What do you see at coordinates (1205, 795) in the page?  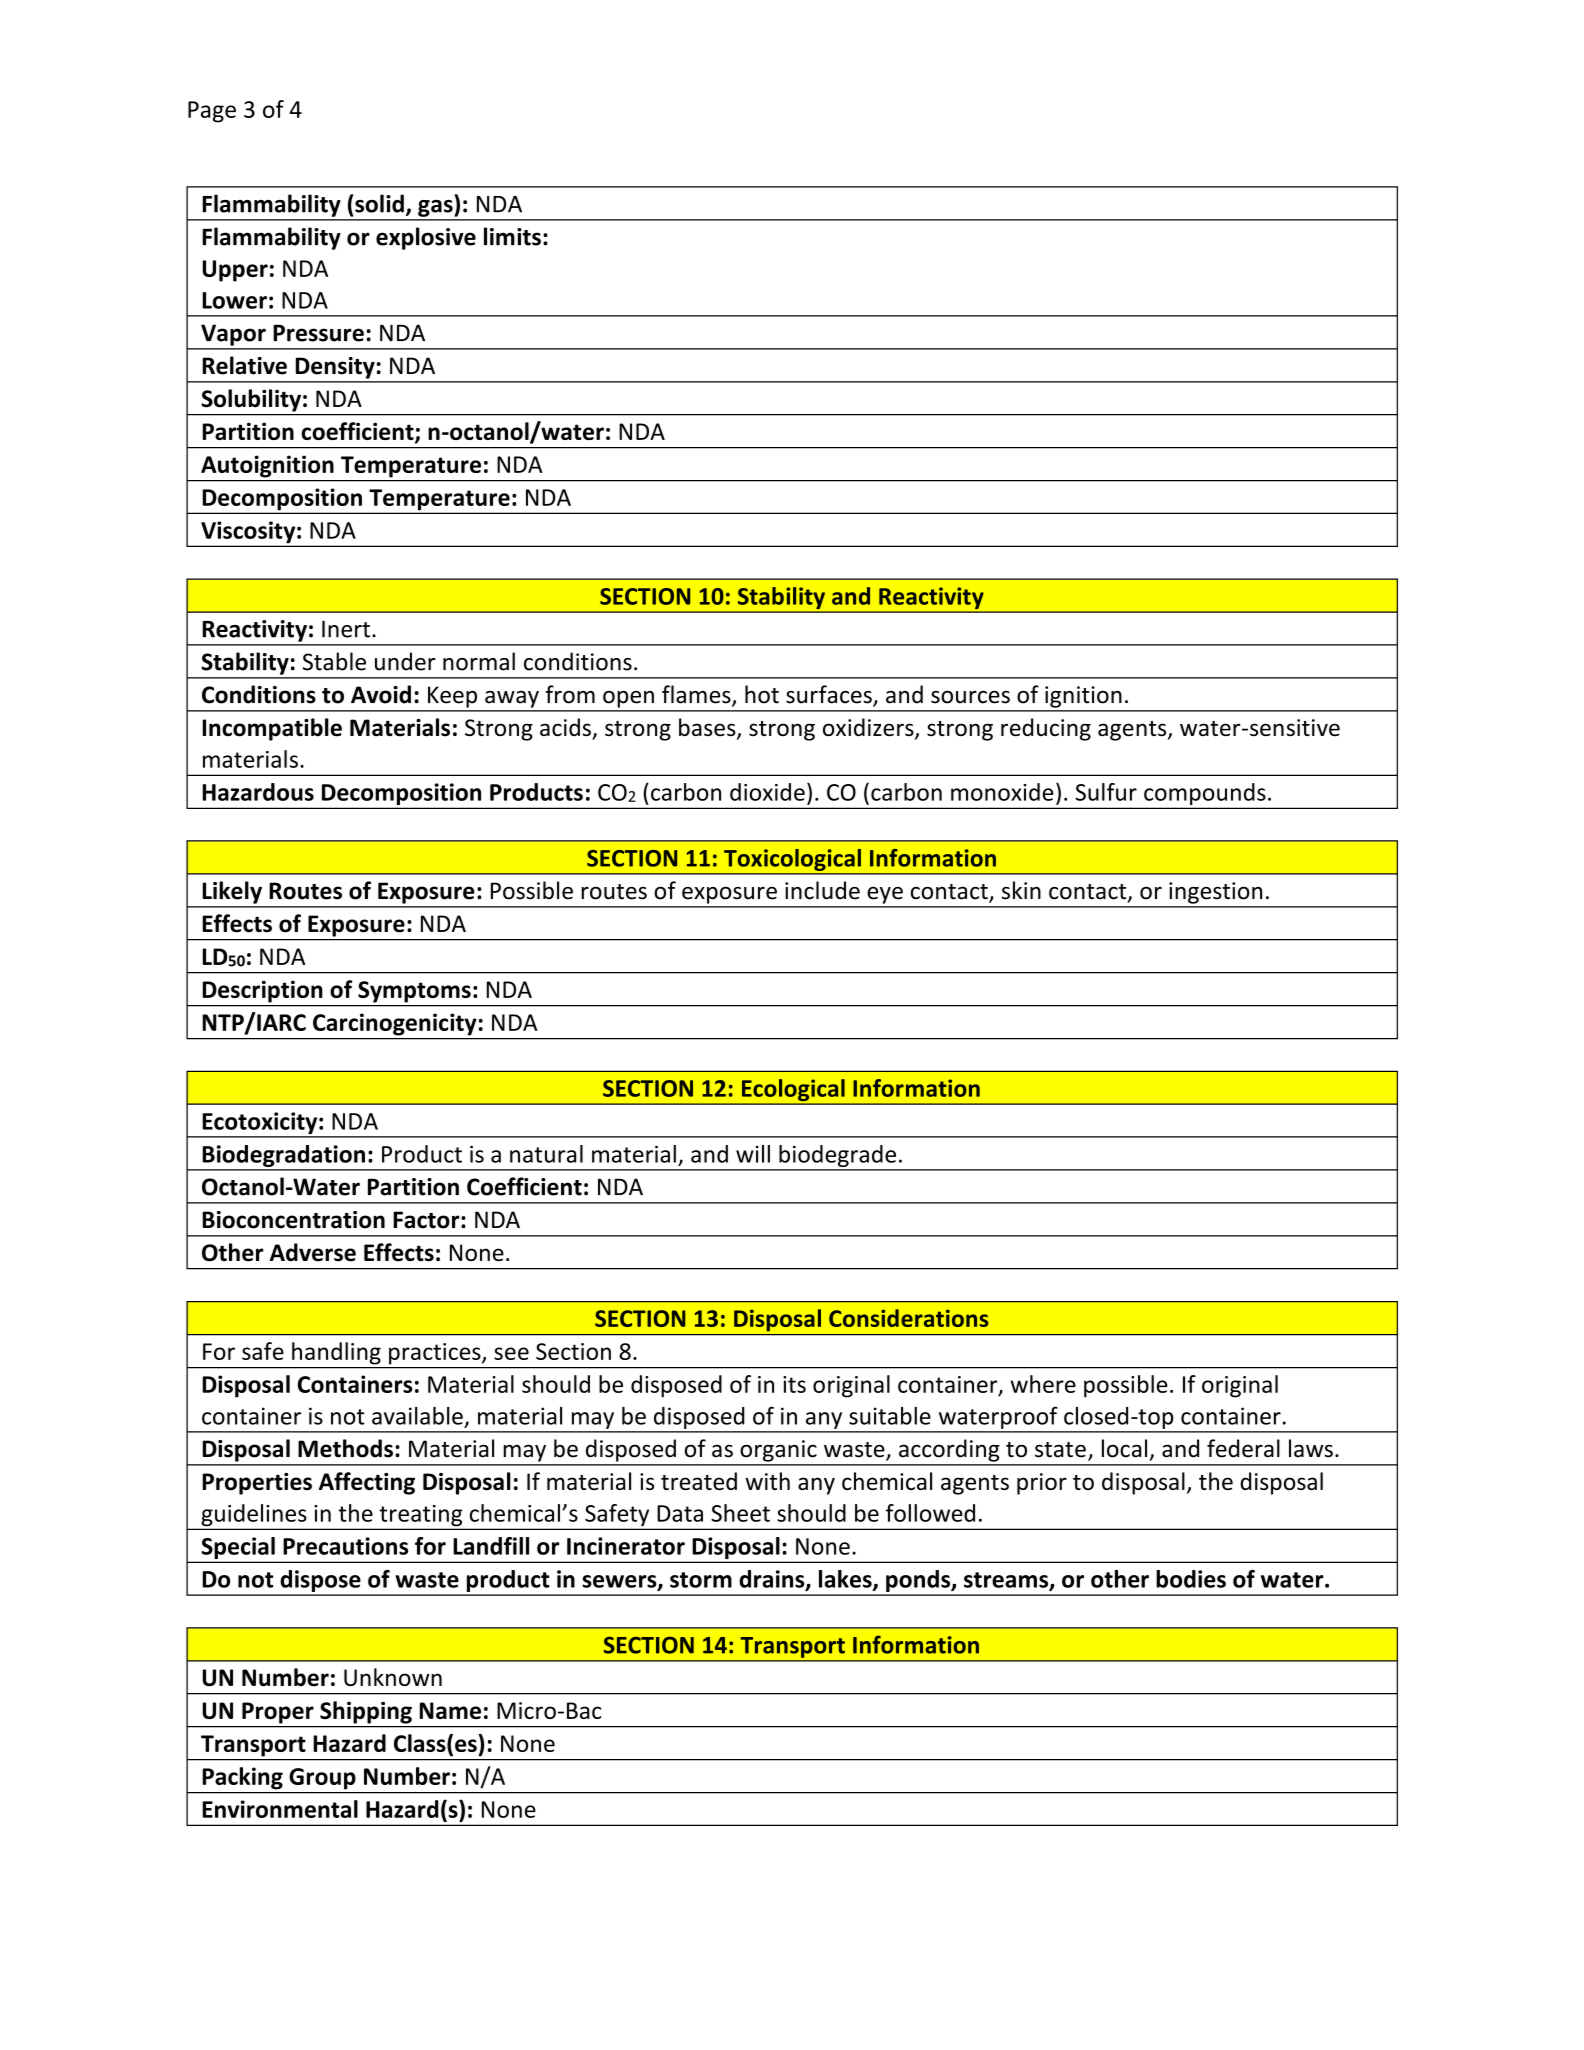 I see `compounds` at bounding box center [1205, 795].
